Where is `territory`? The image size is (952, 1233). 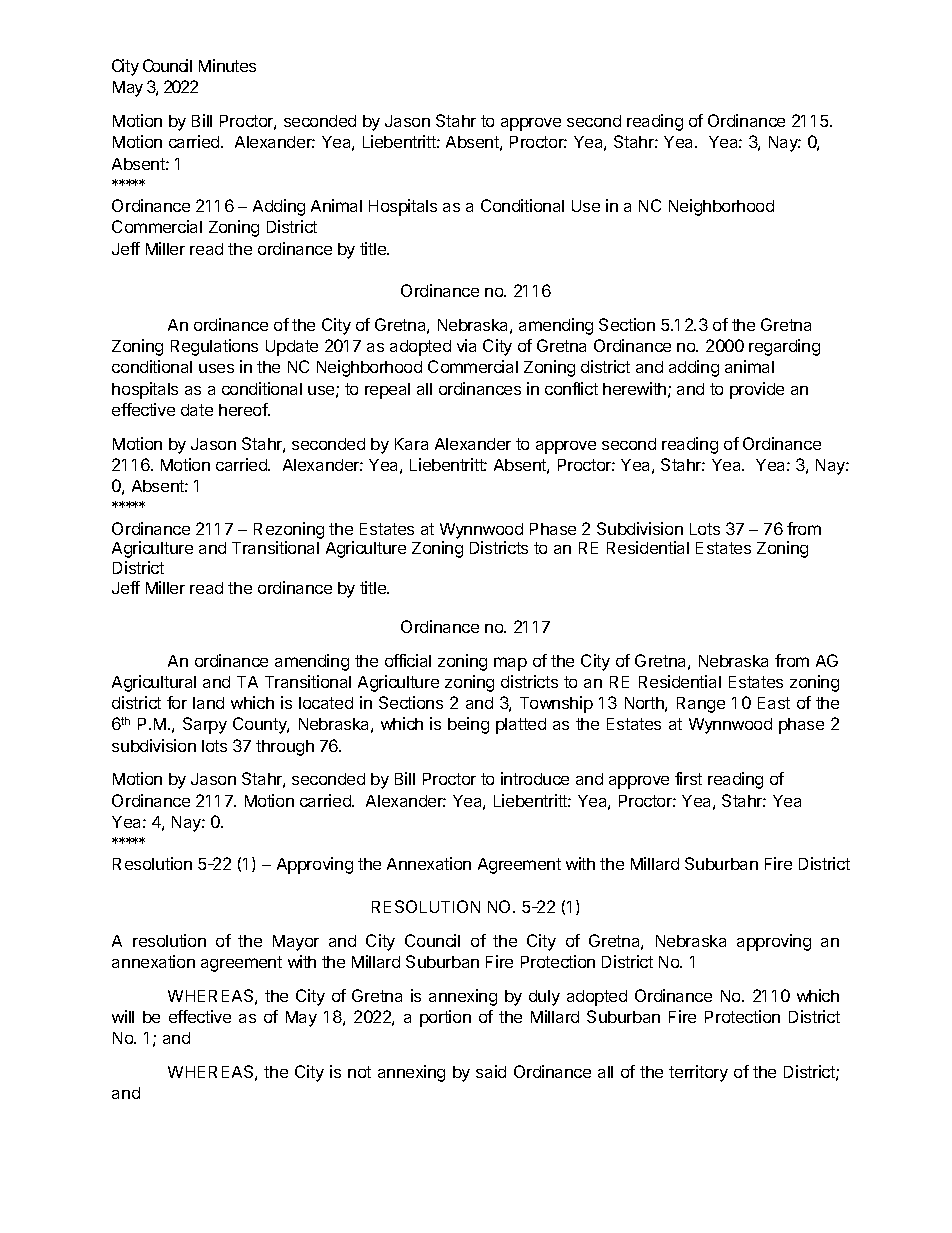 territory is located at coordinates (698, 1073).
